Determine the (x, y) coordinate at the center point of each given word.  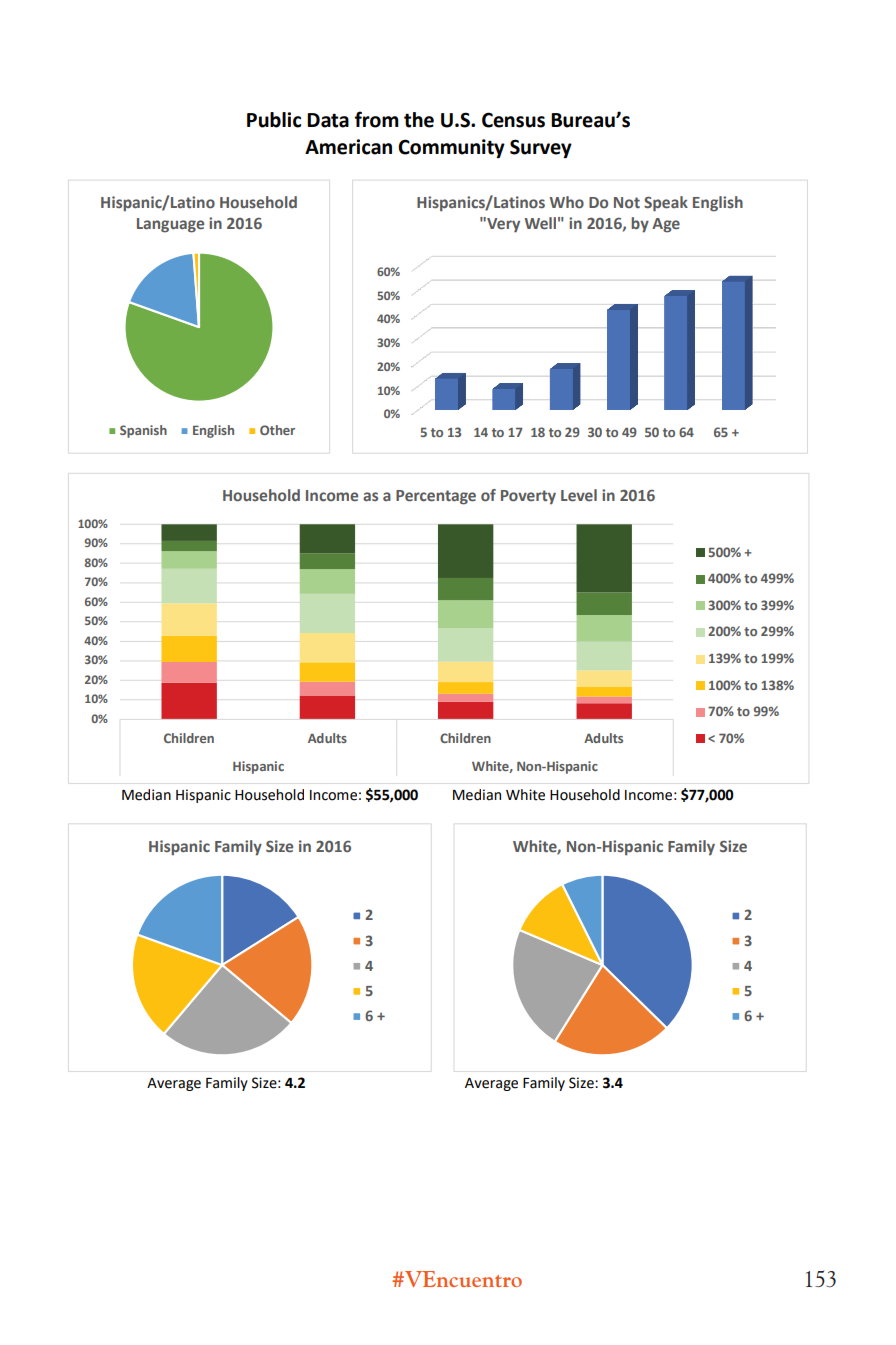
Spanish (143, 431)
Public (274, 120)
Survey (541, 148)
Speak (666, 204)
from (377, 119)
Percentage (436, 497)
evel (581, 495)
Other (277, 430)
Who (567, 202)
